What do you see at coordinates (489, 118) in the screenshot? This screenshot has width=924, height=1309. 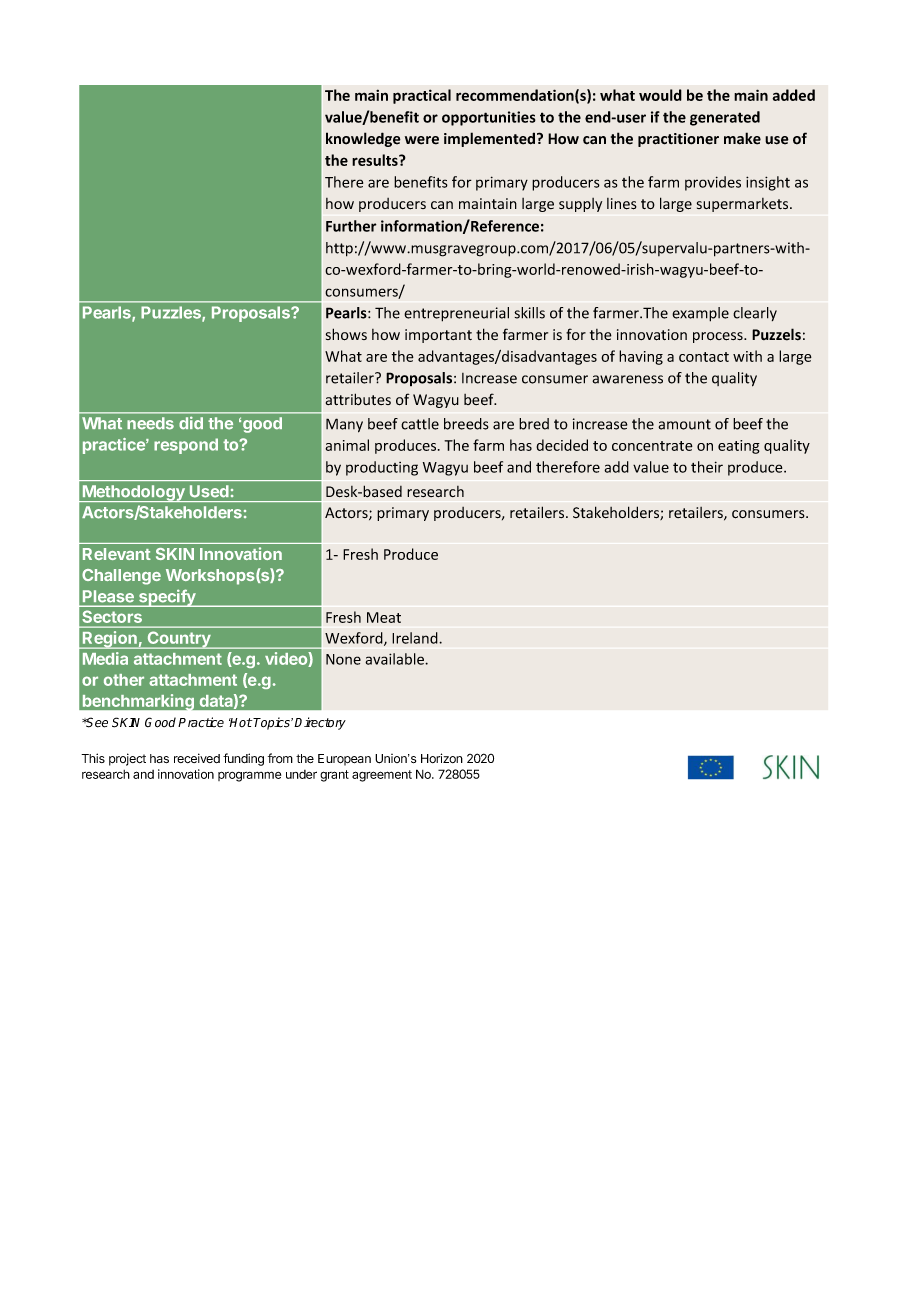 I see `opportunities` at bounding box center [489, 118].
